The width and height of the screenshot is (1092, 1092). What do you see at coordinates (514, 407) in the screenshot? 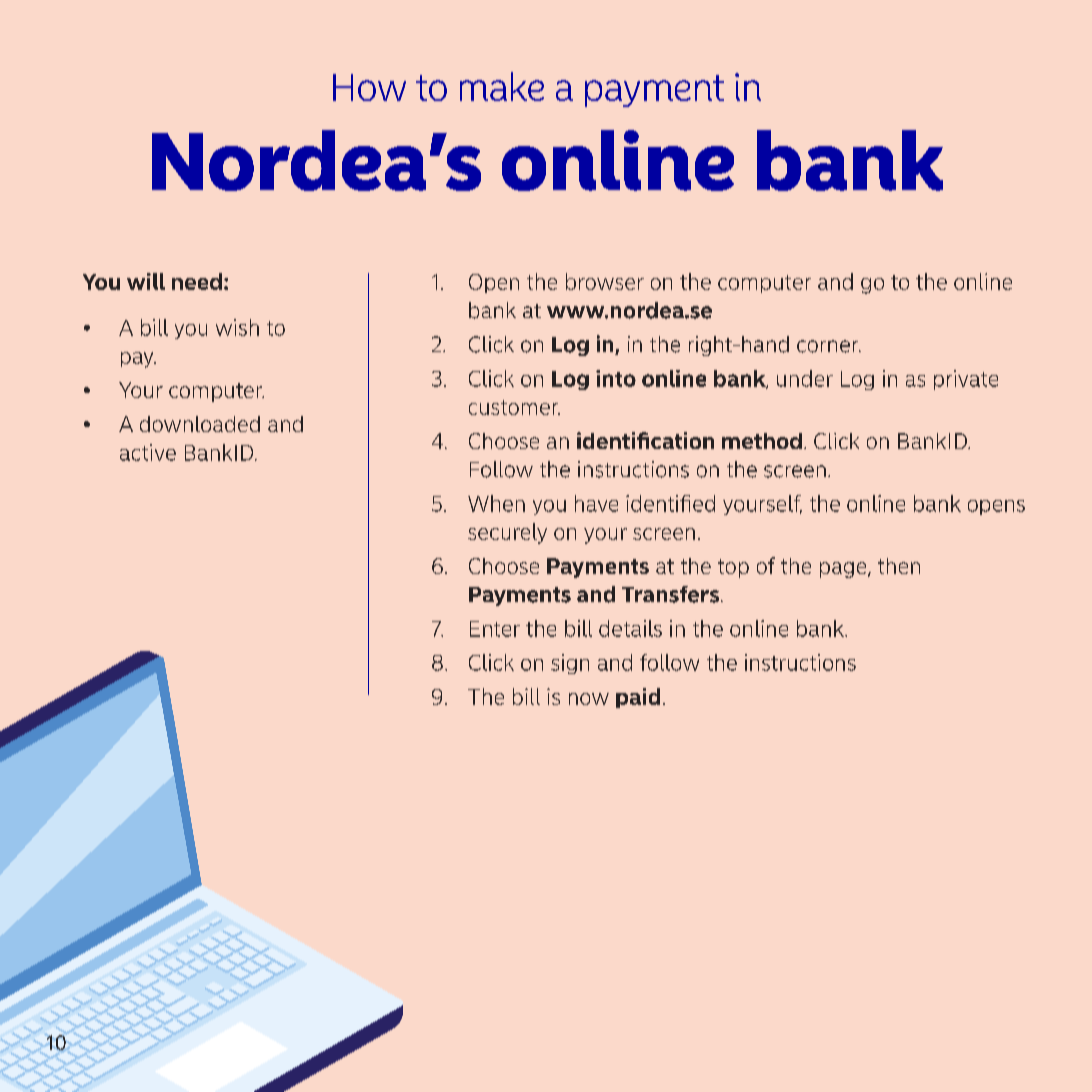
I see `customer` at bounding box center [514, 407].
